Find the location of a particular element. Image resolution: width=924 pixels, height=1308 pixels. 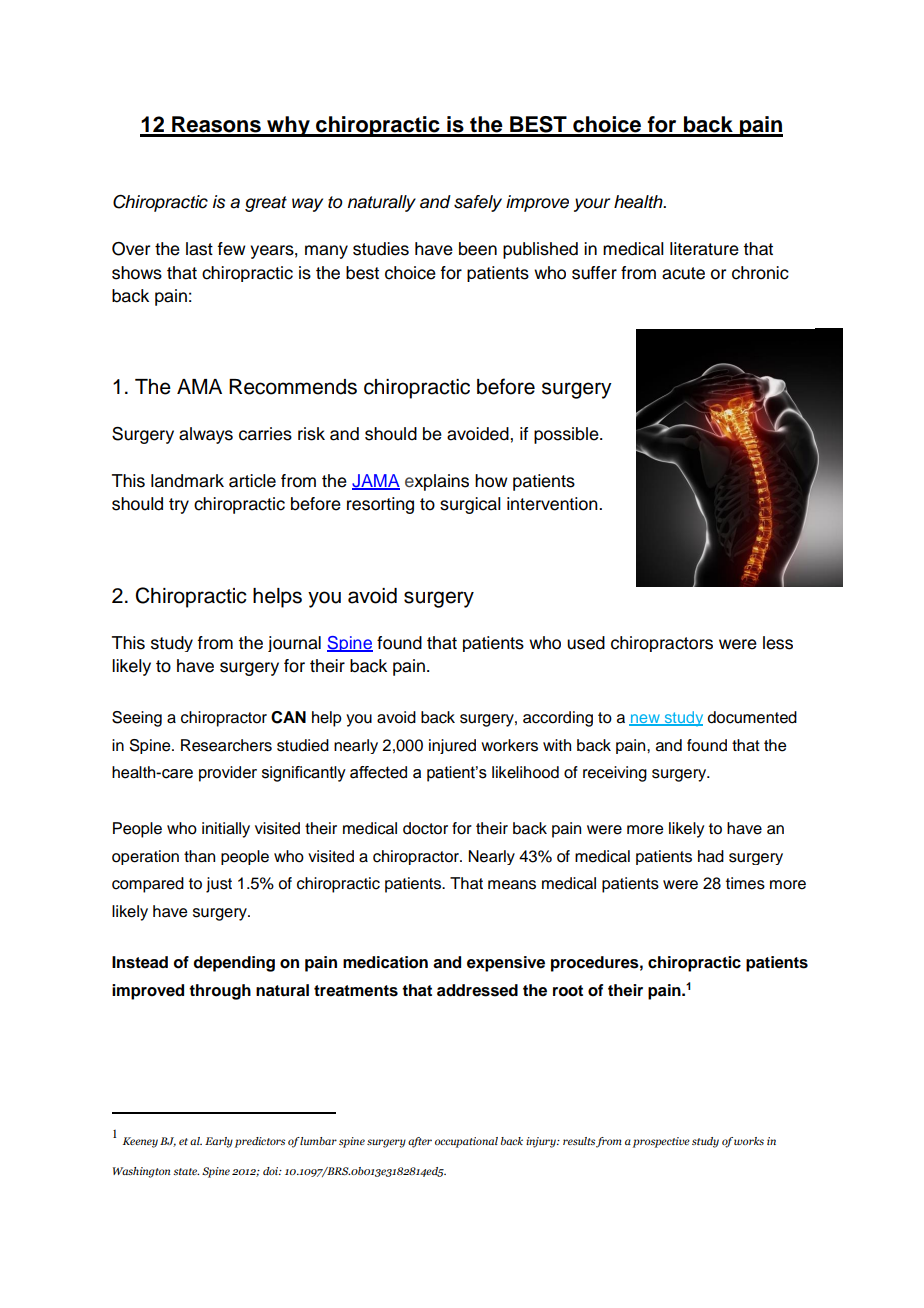

occupational is located at coordinates (466, 1142).
